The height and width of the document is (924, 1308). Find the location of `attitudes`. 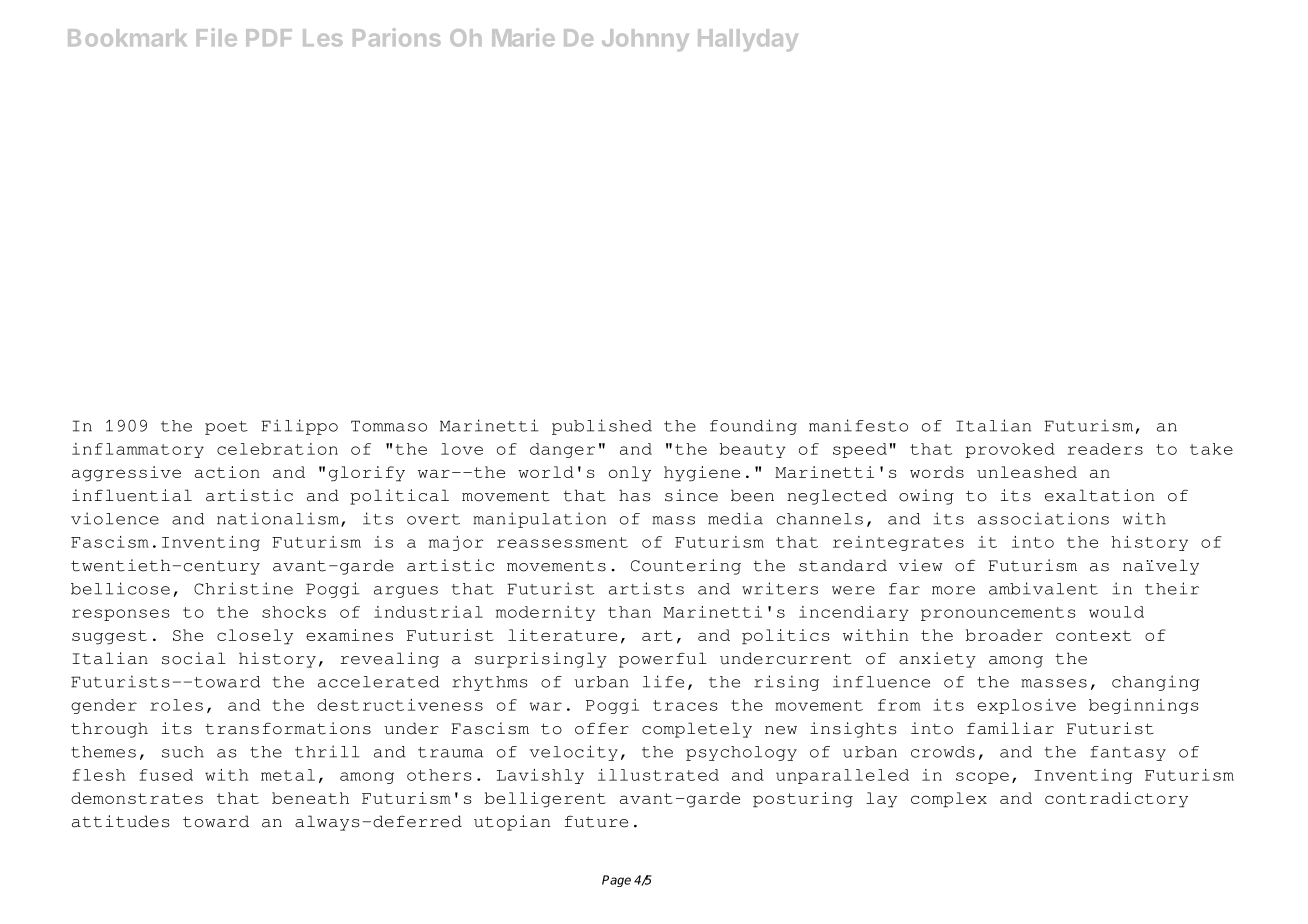

attitudes is located at coordinates (121, 821).
